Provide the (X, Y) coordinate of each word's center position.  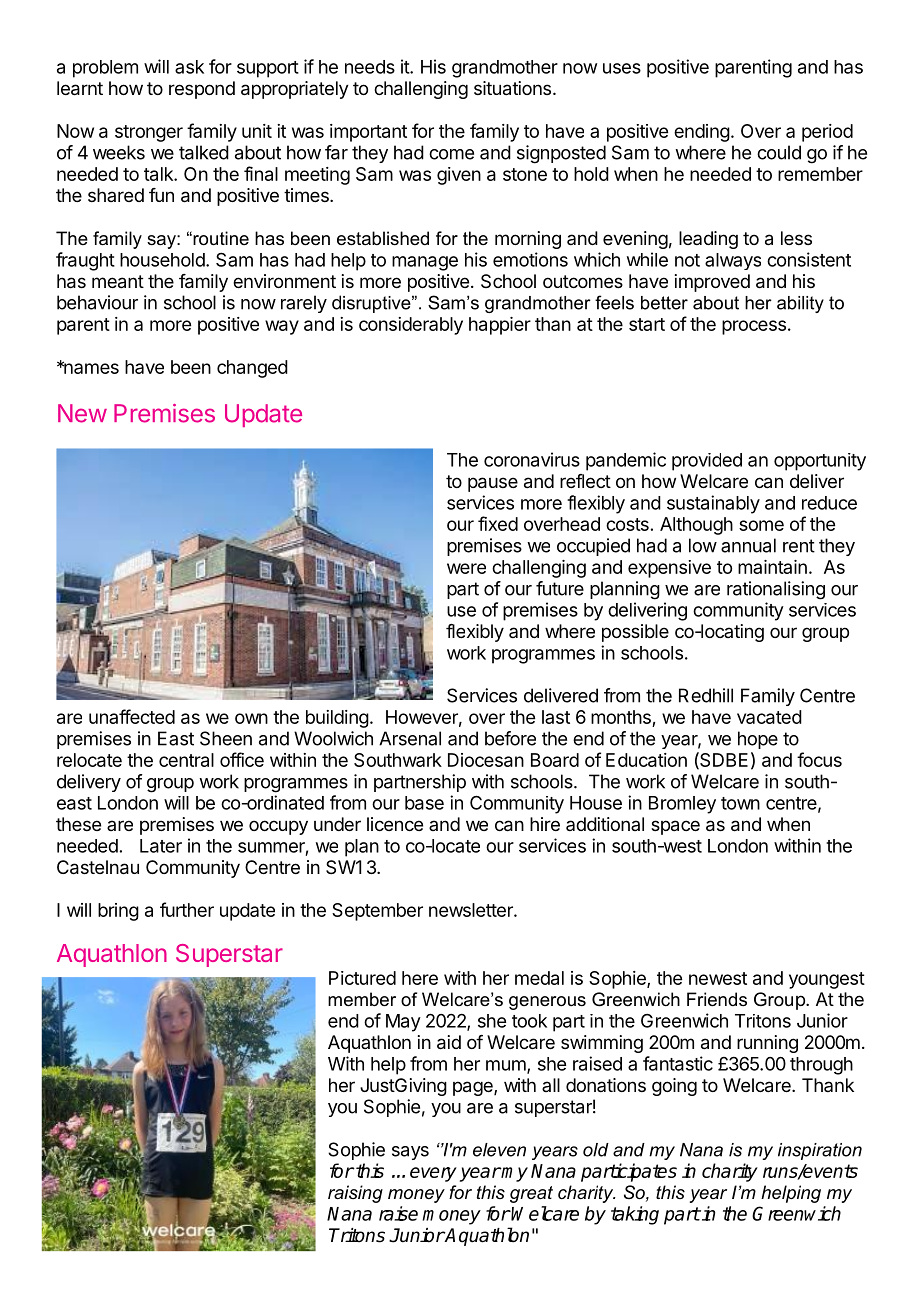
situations (512, 88)
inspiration (820, 1151)
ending (702, 133)
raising (355, 1194)
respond (202, 90)
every (433, 1174)
